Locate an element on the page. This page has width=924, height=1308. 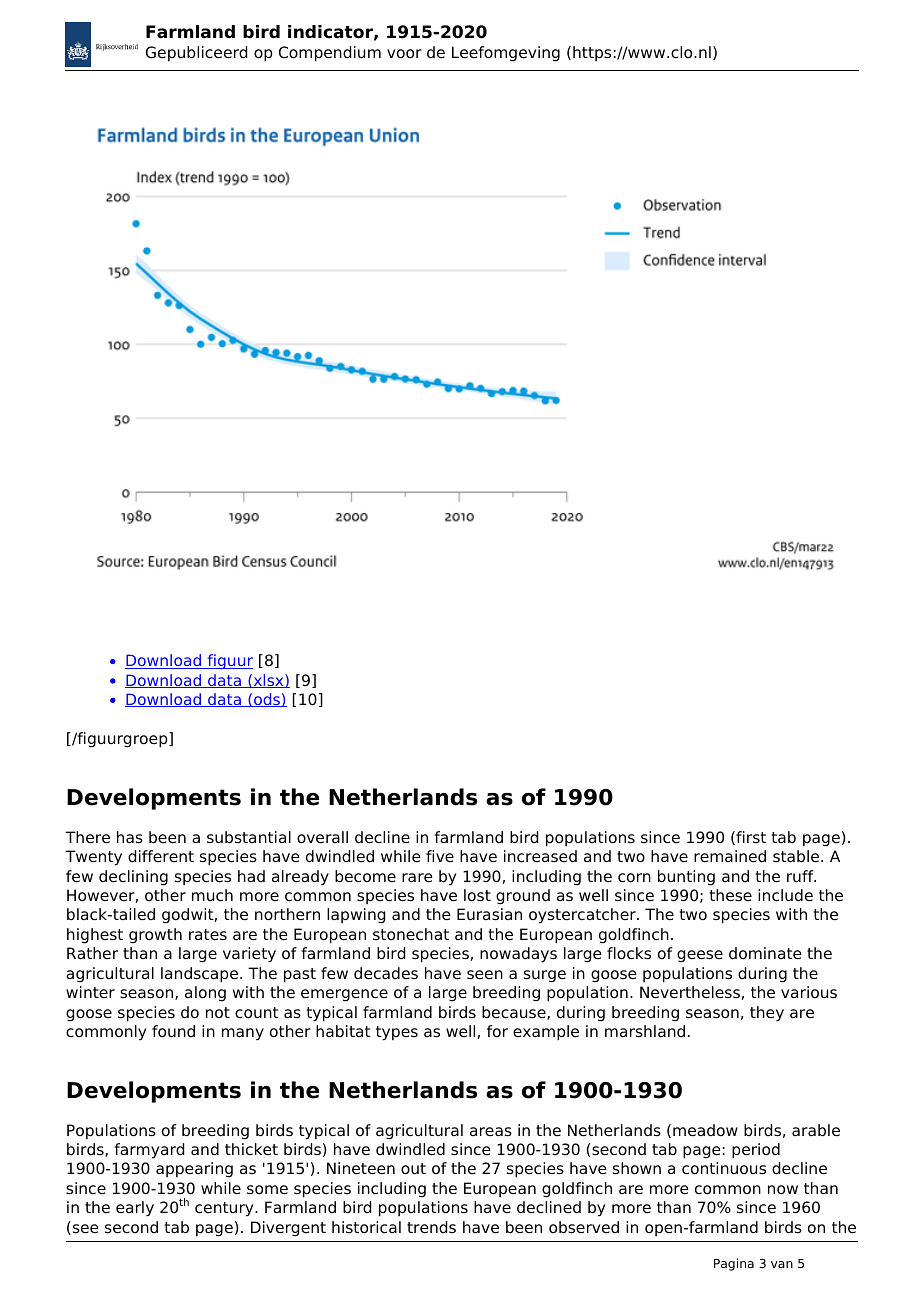
five is located at coordinates (440, 856).
